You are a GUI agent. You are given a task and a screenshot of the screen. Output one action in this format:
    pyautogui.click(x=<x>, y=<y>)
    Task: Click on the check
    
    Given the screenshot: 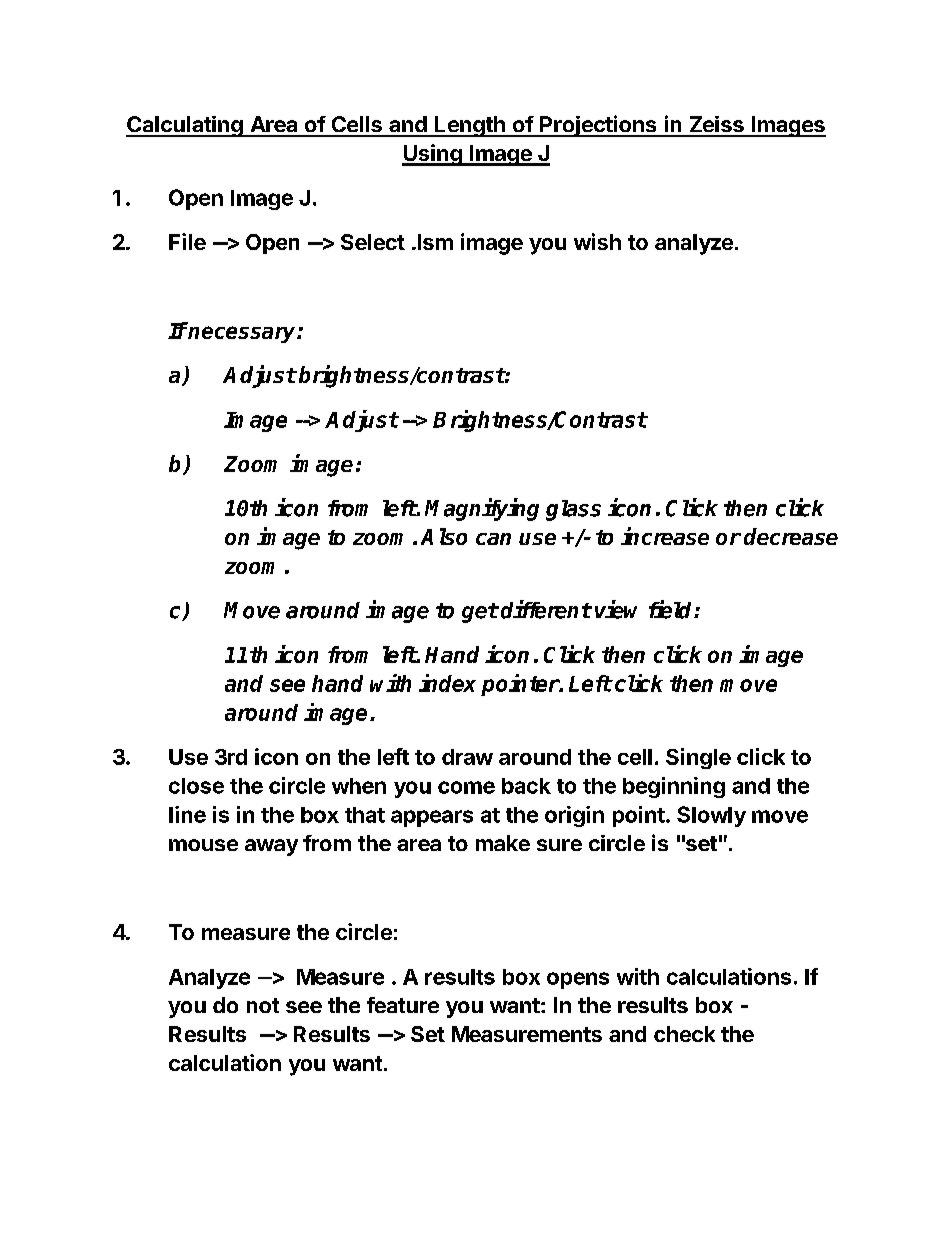 What is the action you would take?
    pyautogui.click(x=684, y=1034)
